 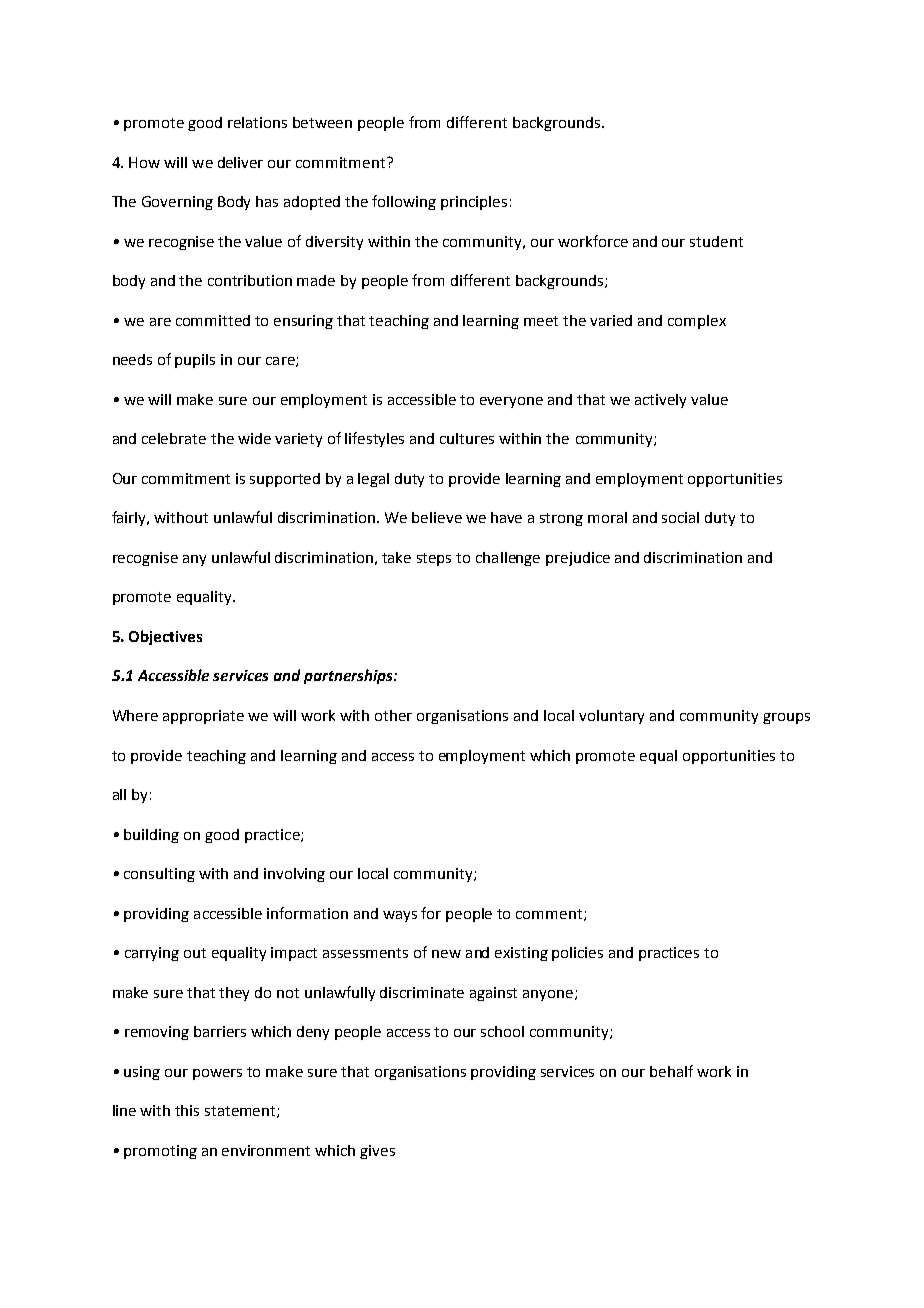 What do you see at coordinates (467, 438) in the screenshot?
I see `cultures` at bounding box center [467, 438].
